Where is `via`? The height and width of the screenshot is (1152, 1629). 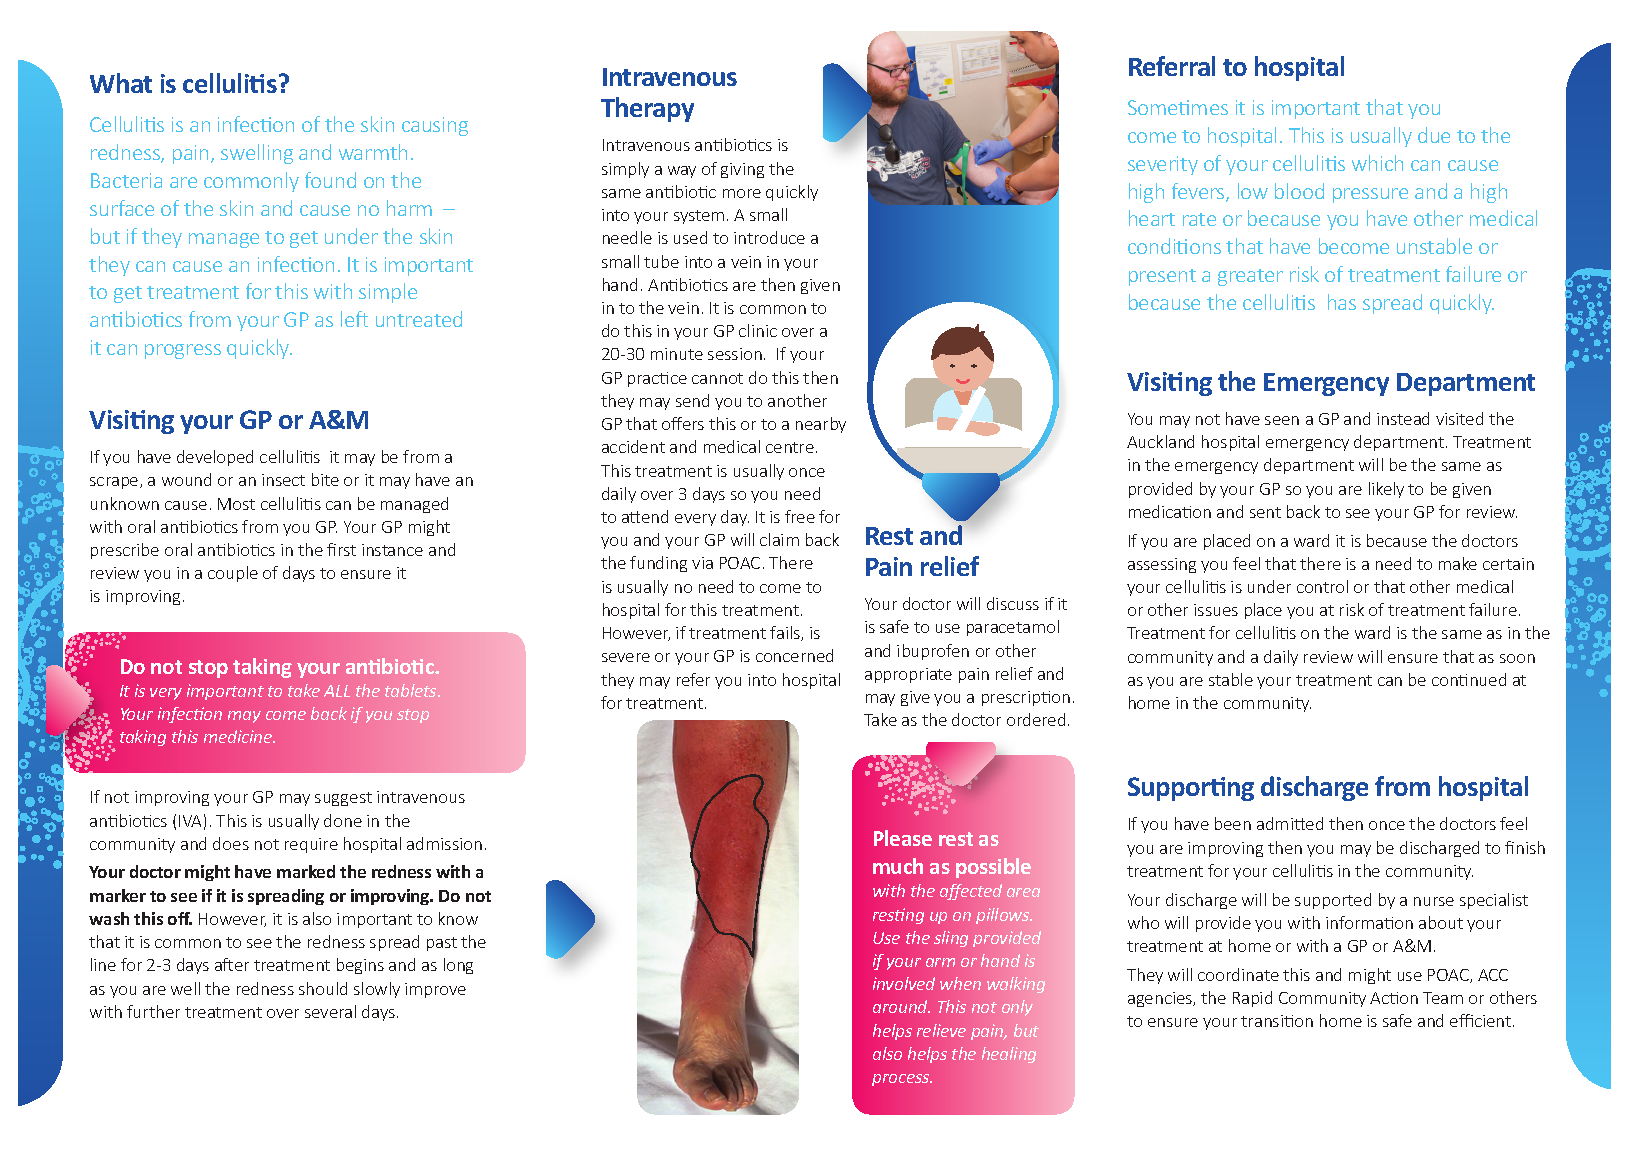 via is located at coordinates (702, 563).
